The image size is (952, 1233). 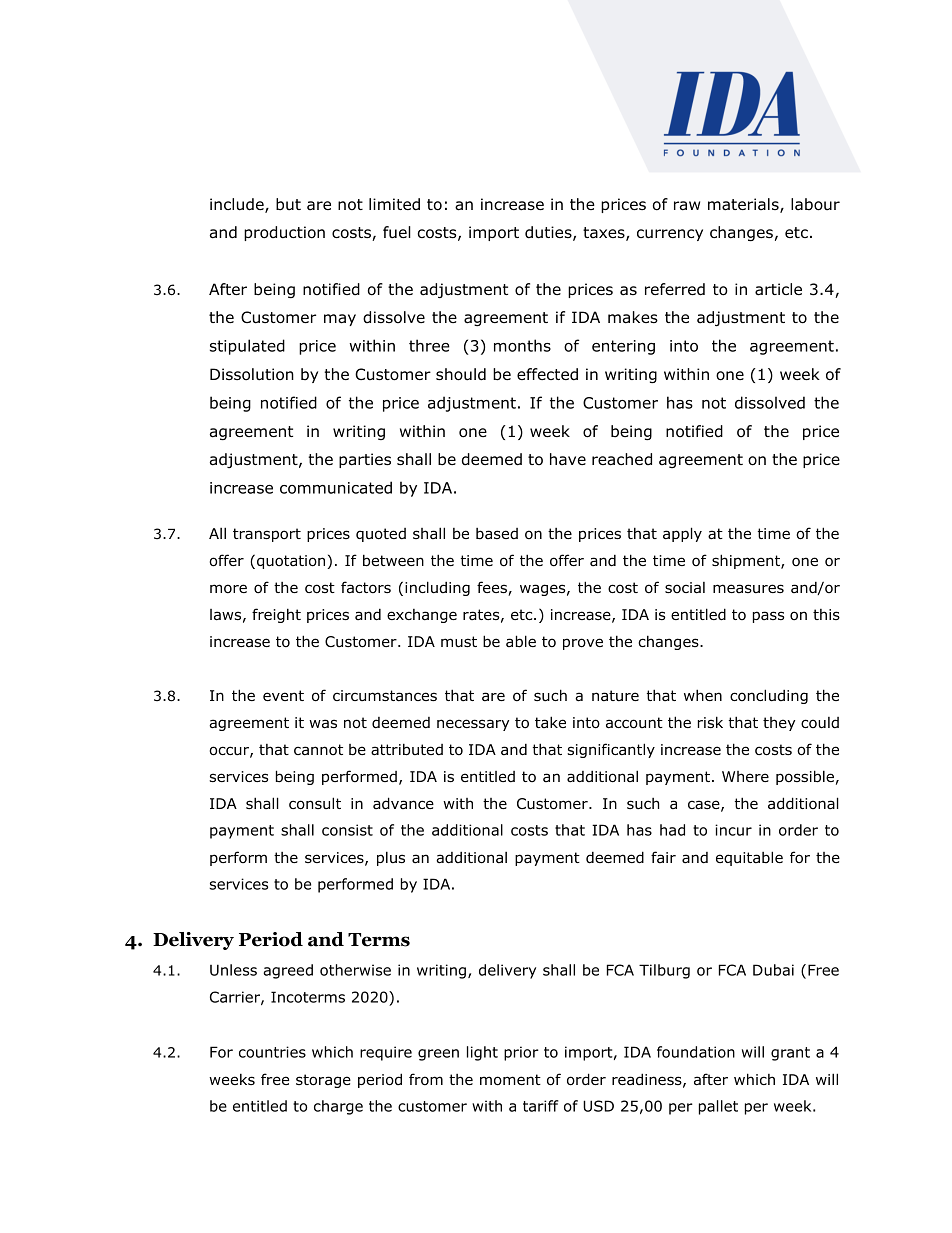 I want to click on materials, so click(x=744, y=205).
